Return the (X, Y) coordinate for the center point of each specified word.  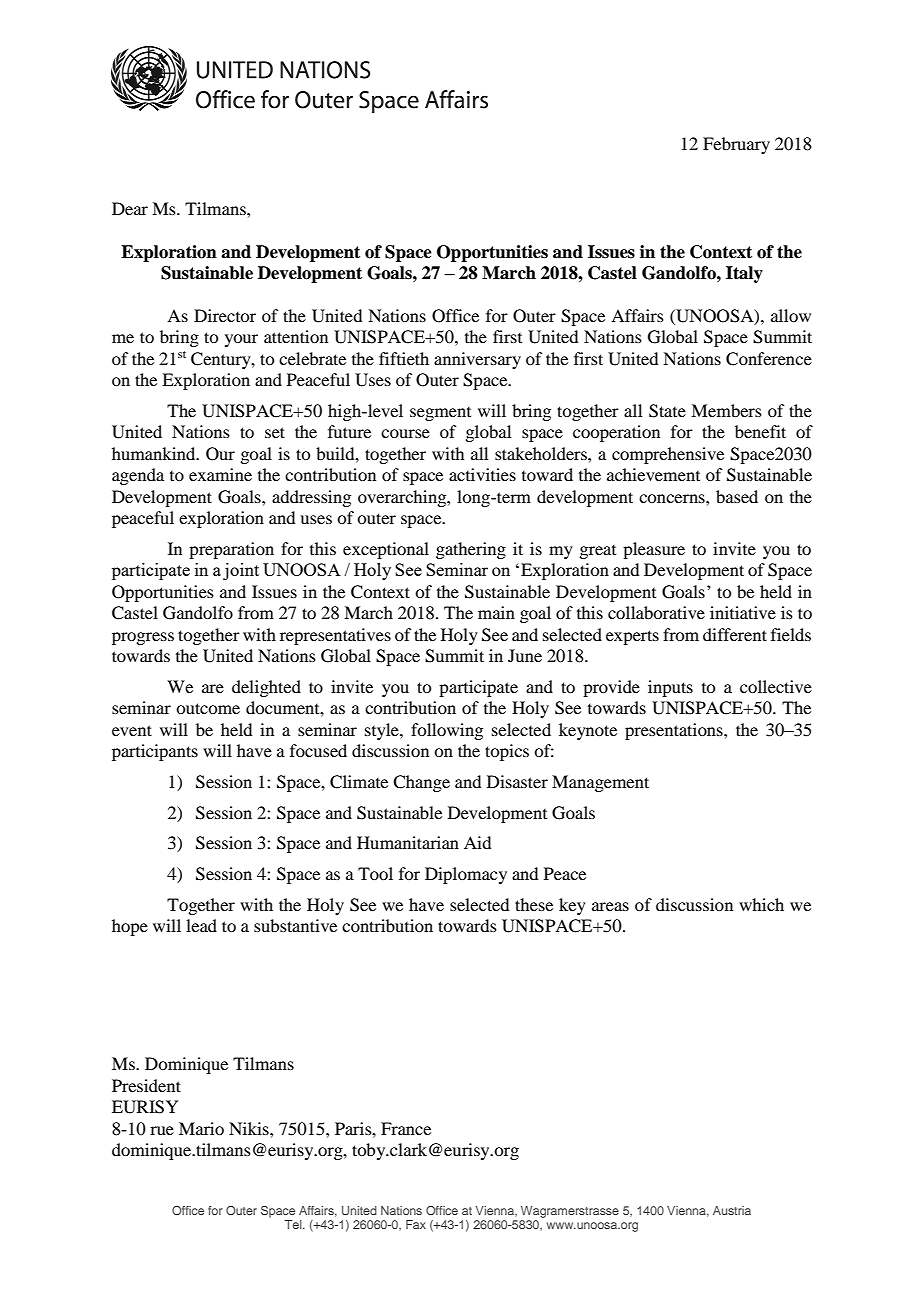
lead (201, 925)
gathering (471, 550)
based (737, 496)
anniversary (477, 360)
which (761, 904)
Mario (201, 1128)
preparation (231, 550)
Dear (130, 208)
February (736, 145)
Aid (477, 842)
